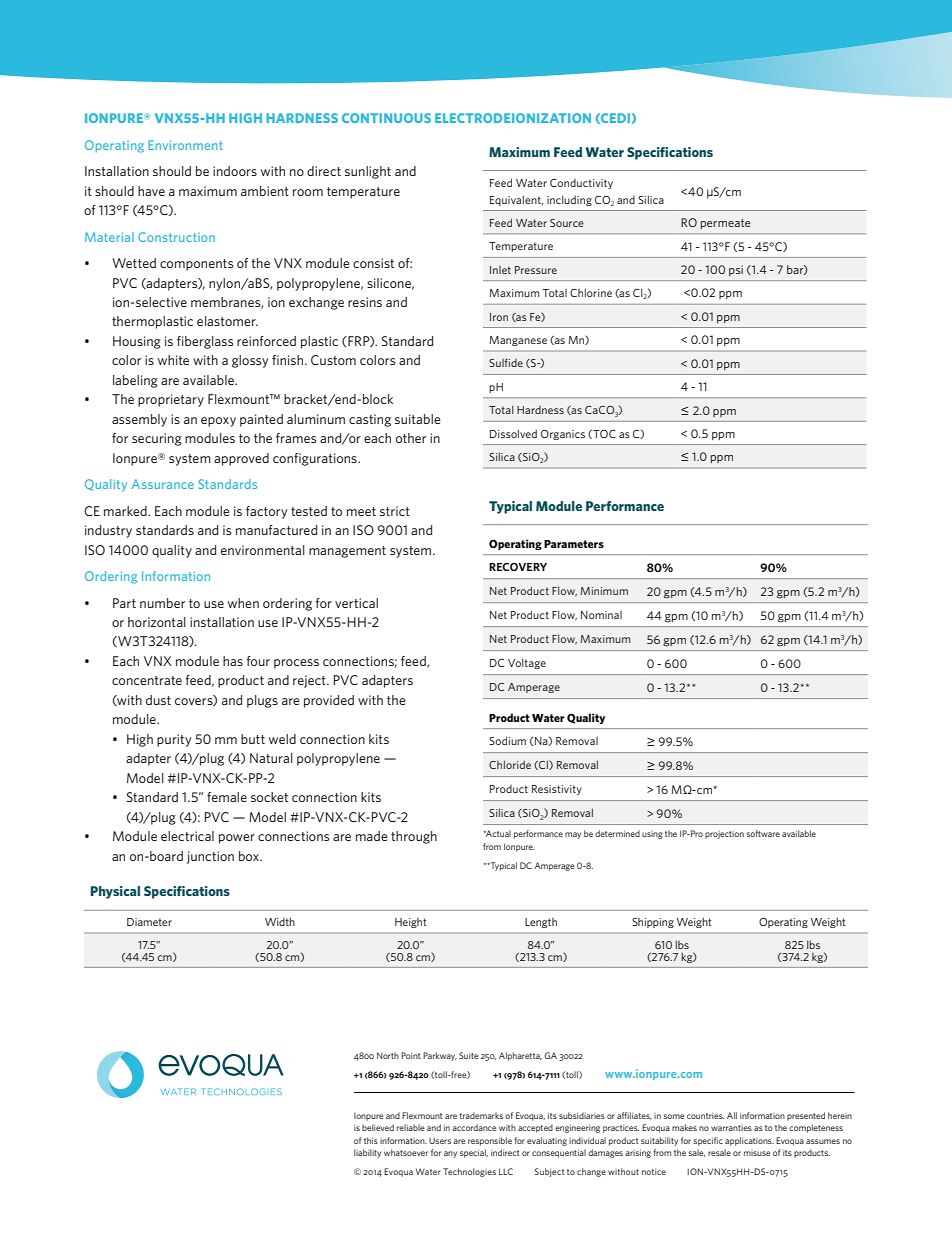 This page has height=1233, width=952. I want to click on proprietary, so click(171, 400).
